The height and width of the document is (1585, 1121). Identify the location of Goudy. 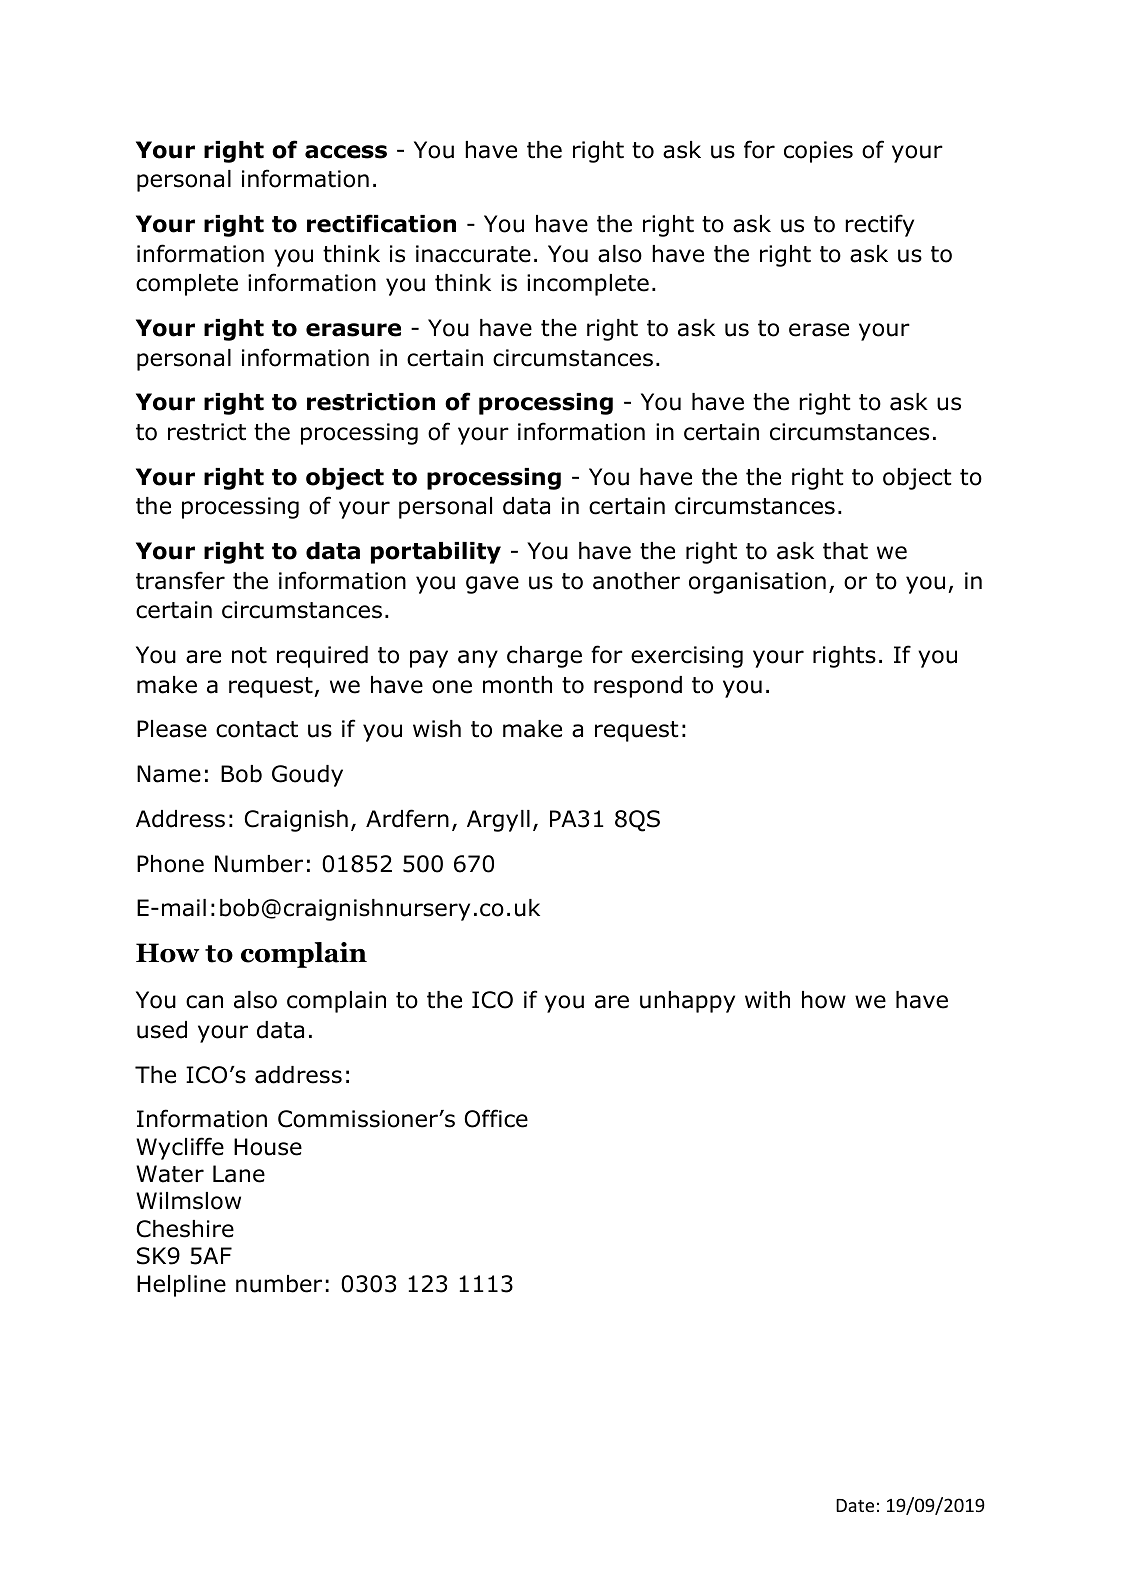
(307, 776).
